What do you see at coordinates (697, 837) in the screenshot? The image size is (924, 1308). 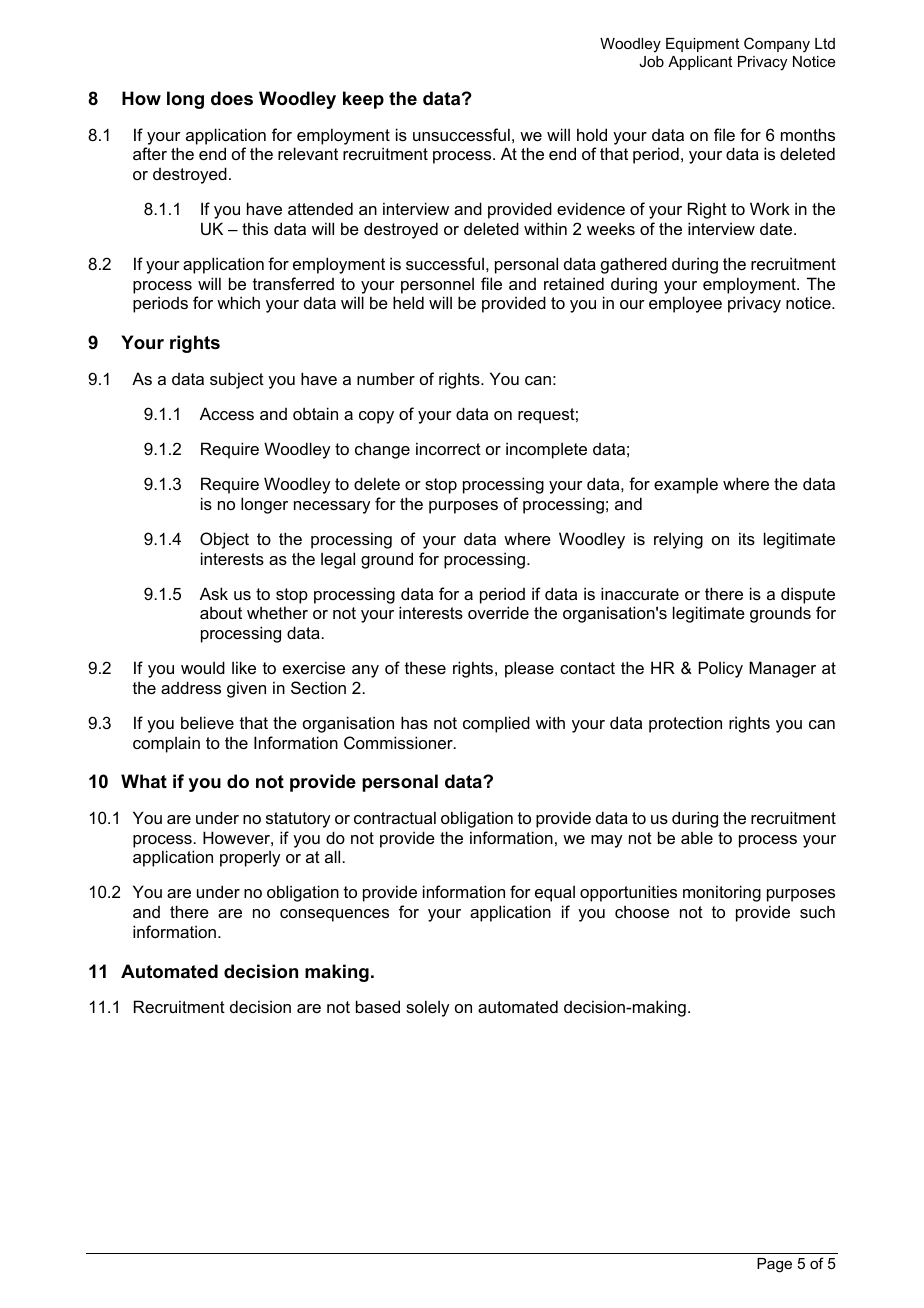 I see `able` at bounding box center [697, 837].
